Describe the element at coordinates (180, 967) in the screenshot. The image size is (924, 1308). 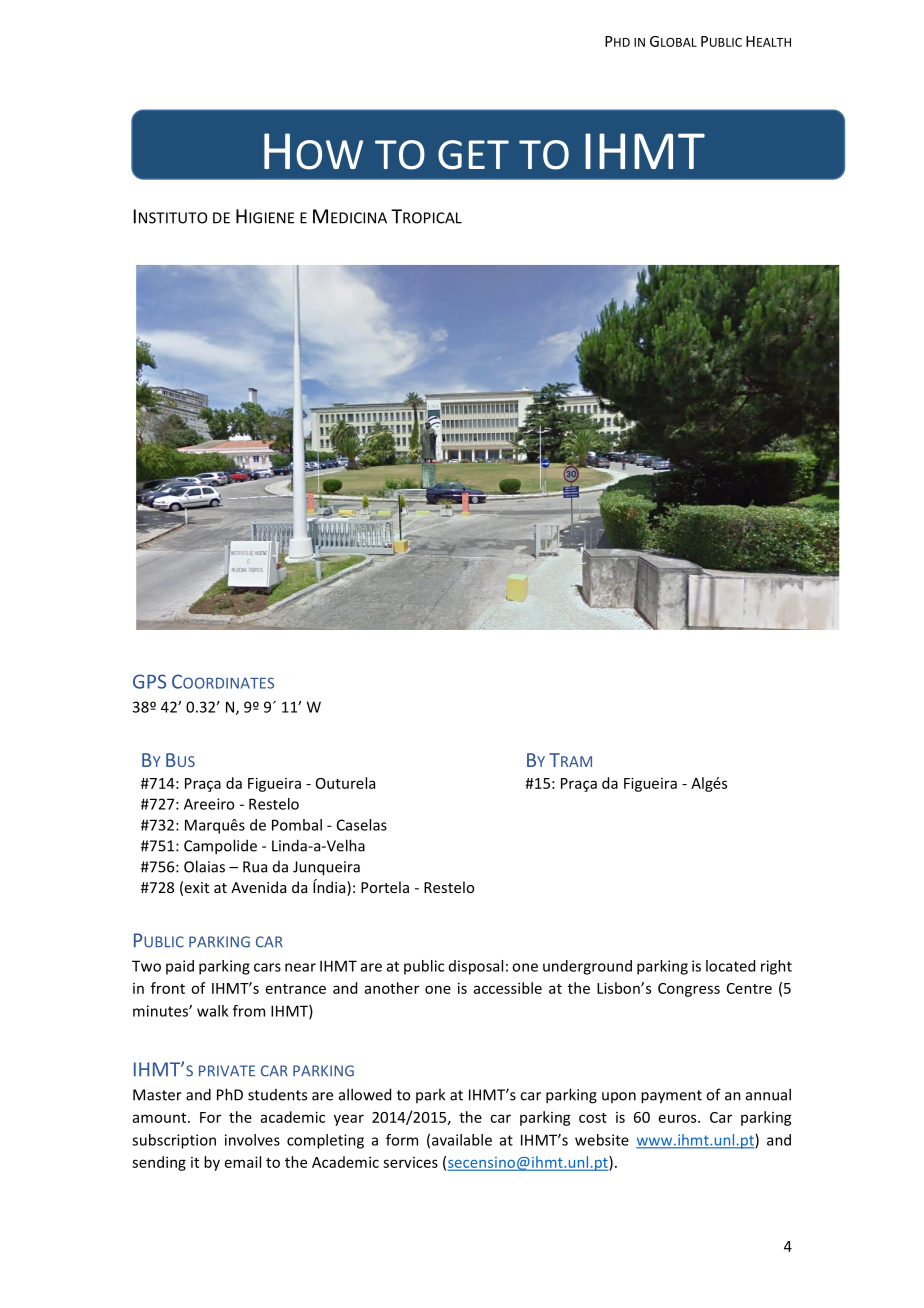
I see `paid` at that location.
